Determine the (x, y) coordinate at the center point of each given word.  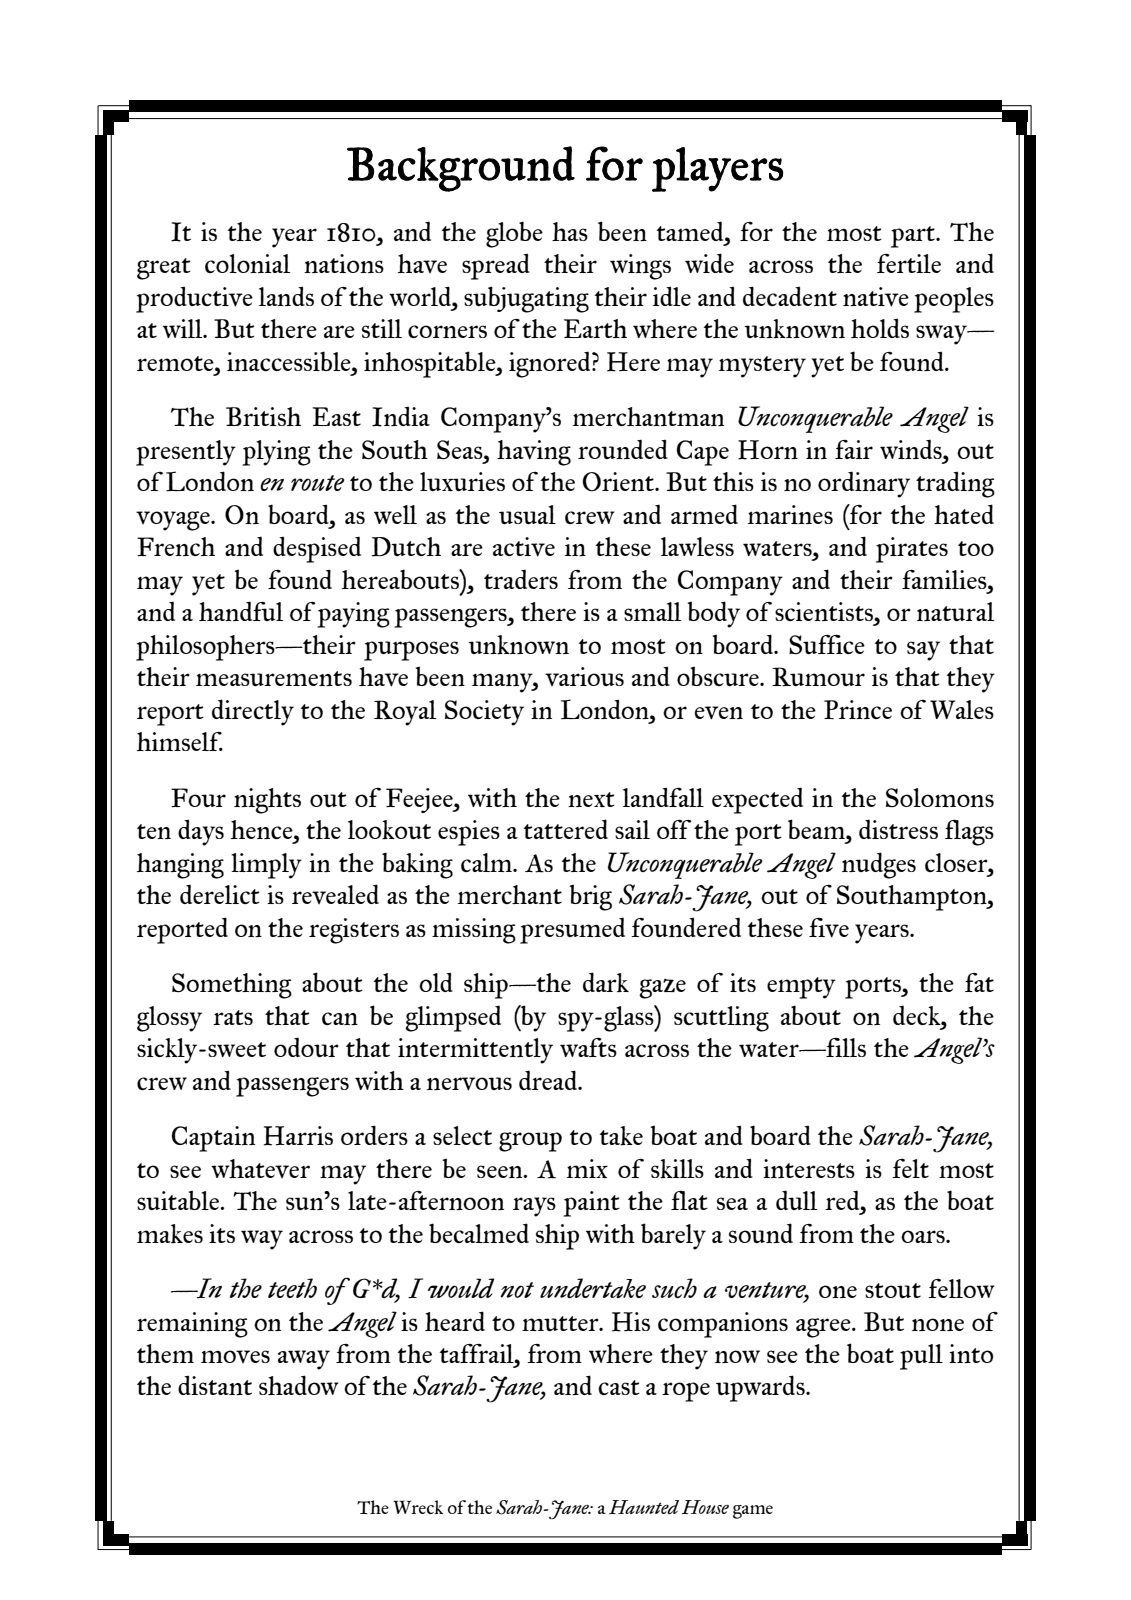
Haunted (644, 1507)
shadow (298, 1385)
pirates (912, 550)
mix (587, 1168)
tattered (566, 829)
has (570, 231)
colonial (247, 263)
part (914, 237)
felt (910, 1168)
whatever (260, 1168)
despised (317, 549)
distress (898, 829)
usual (527, 514)
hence (263, 829)
